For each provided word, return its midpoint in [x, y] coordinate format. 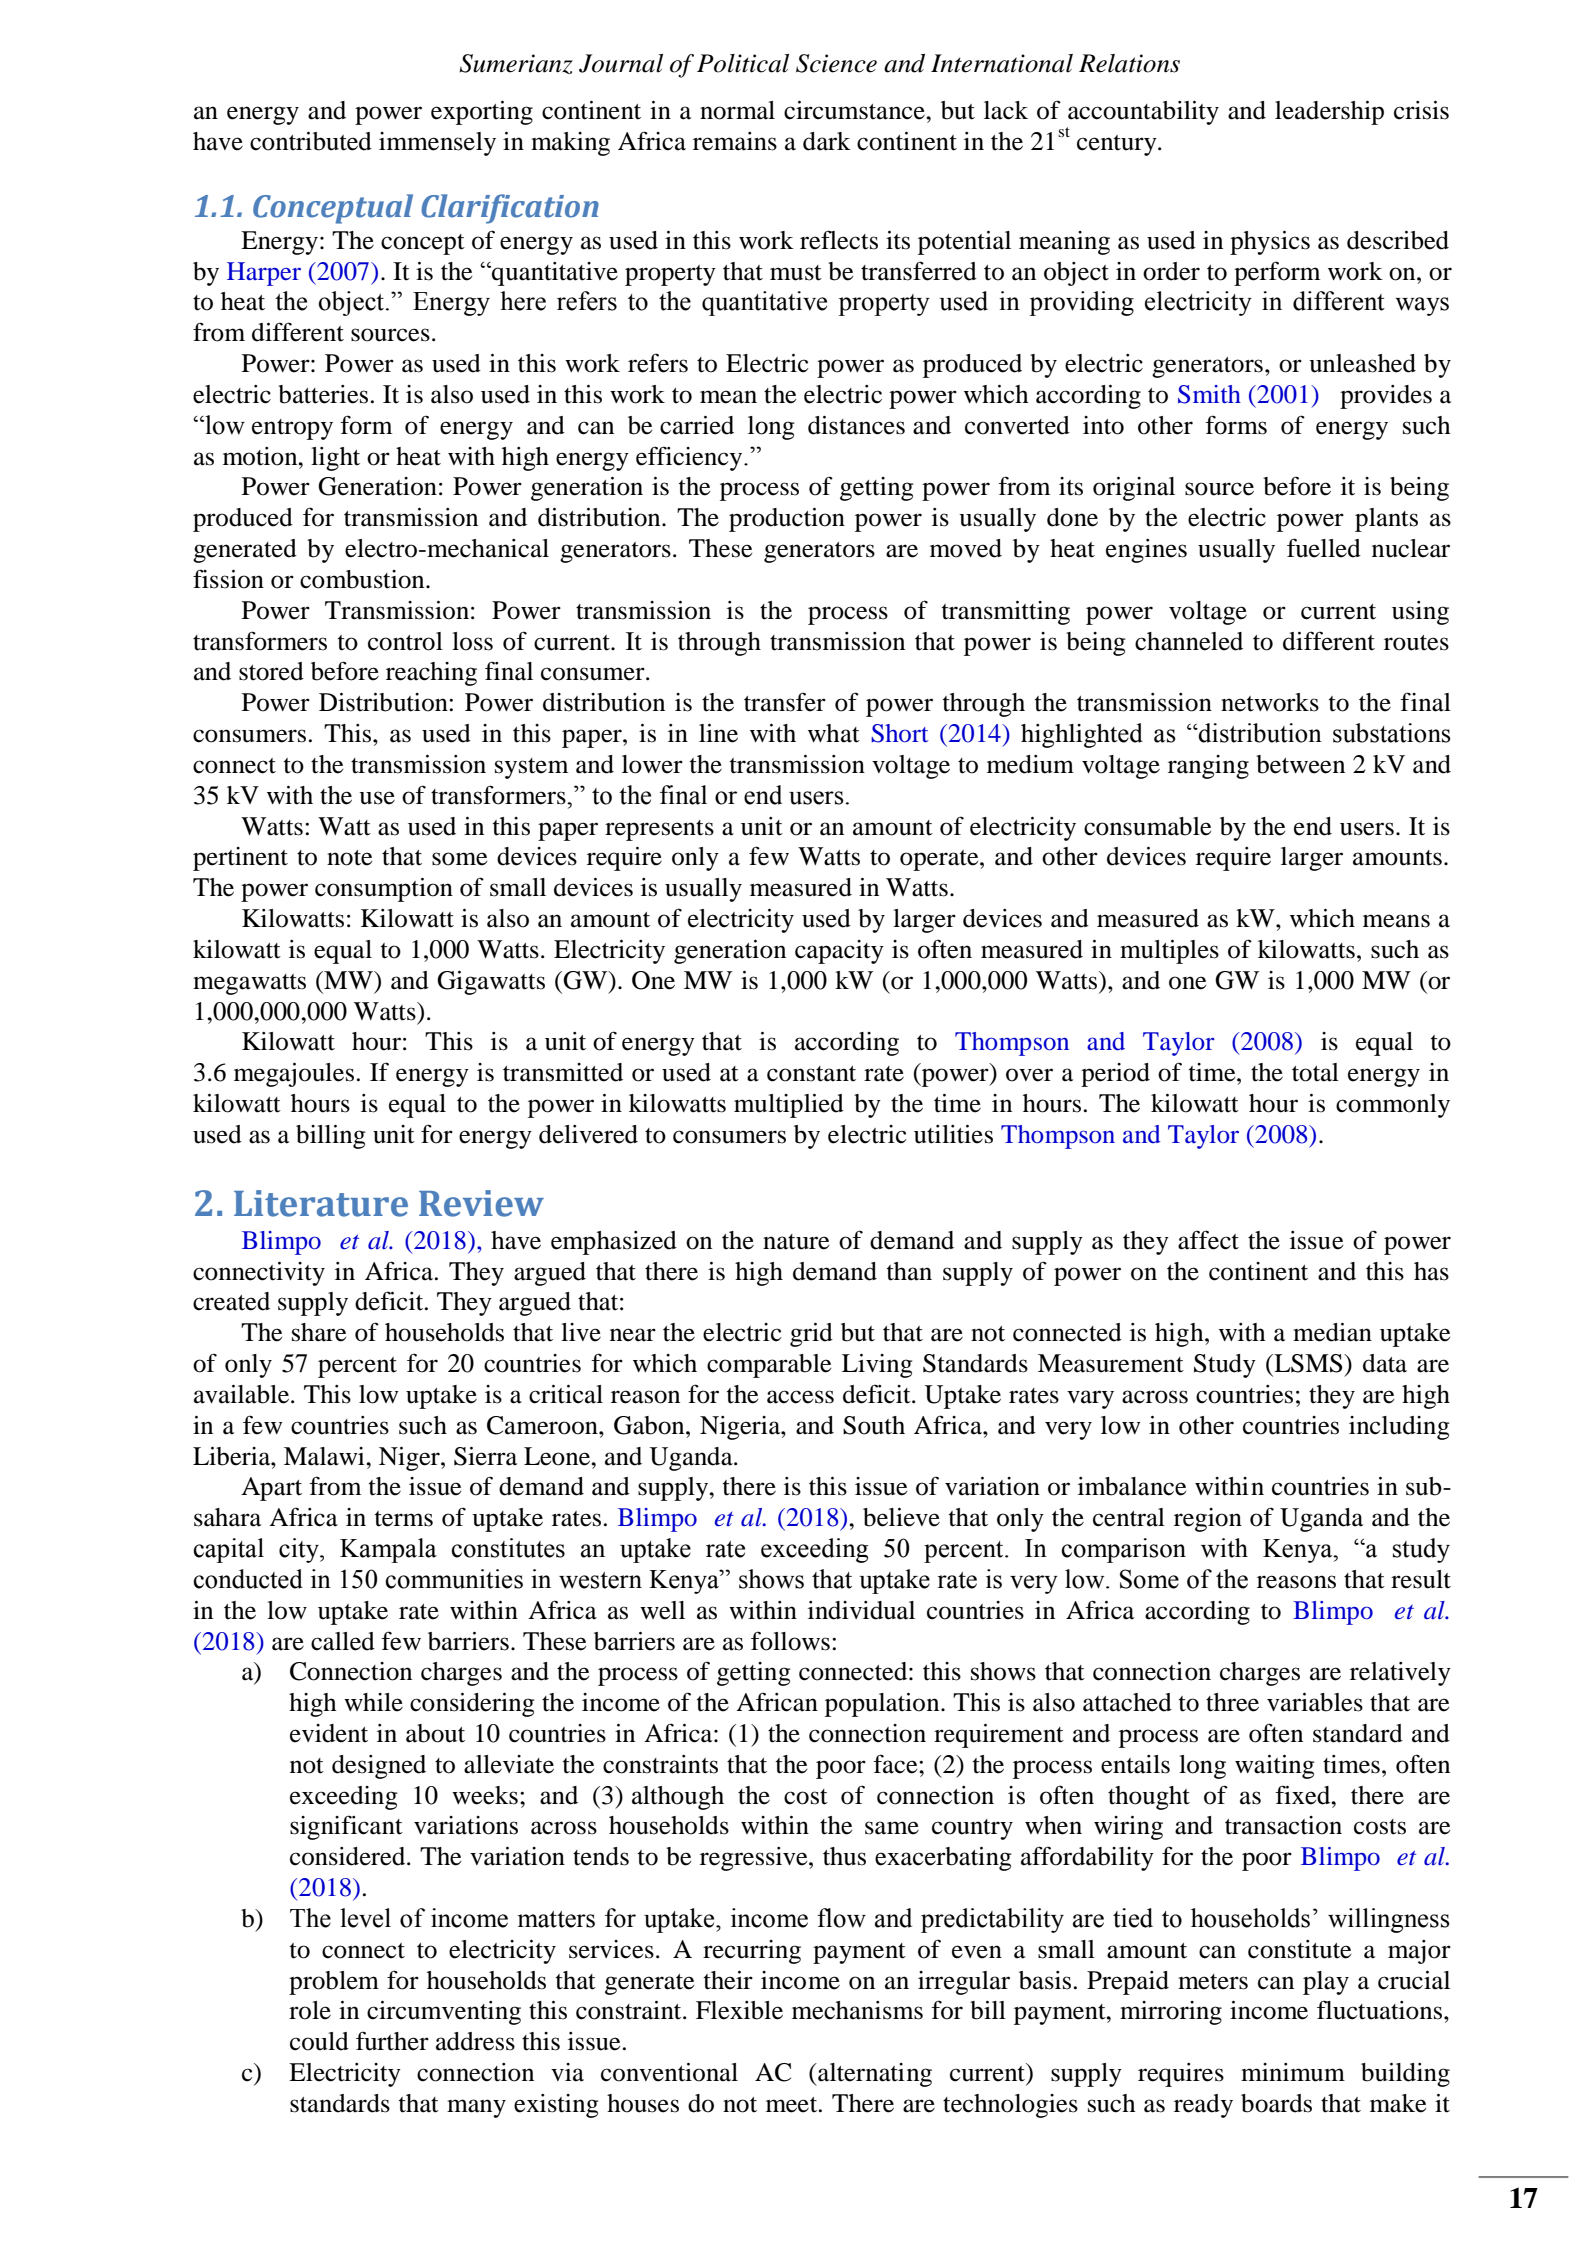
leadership [1329, 113]
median [1332, 1332]
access [800, 1397]
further [392, 2041]
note [349, 858]
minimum [1293, 2072]
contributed [311, 141]
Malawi [325, 1456]
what [834, 733]
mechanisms [857, 2010]
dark [827, 141]
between [1300, 764]
